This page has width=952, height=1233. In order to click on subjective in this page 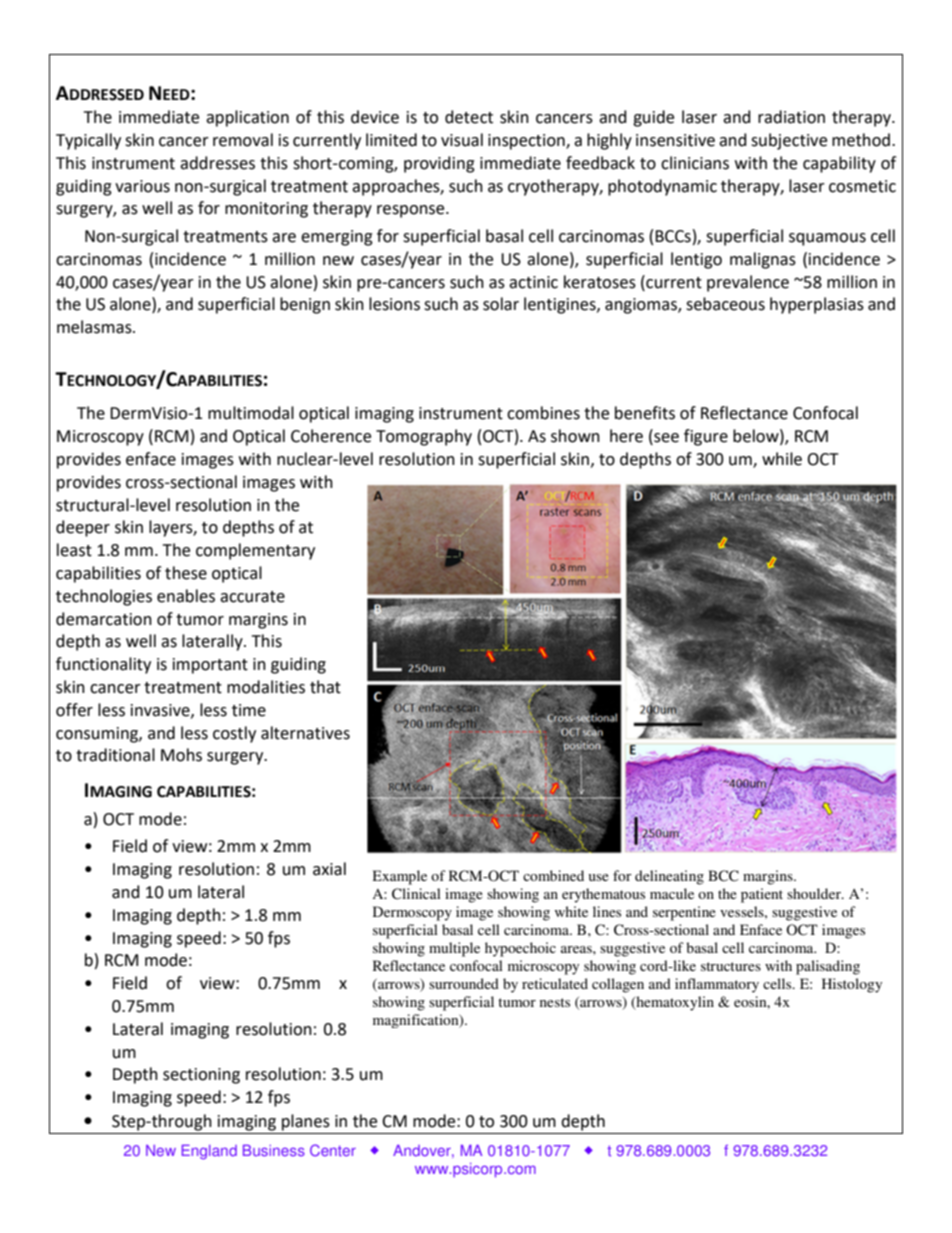, I will do `click(789, 141)`.
